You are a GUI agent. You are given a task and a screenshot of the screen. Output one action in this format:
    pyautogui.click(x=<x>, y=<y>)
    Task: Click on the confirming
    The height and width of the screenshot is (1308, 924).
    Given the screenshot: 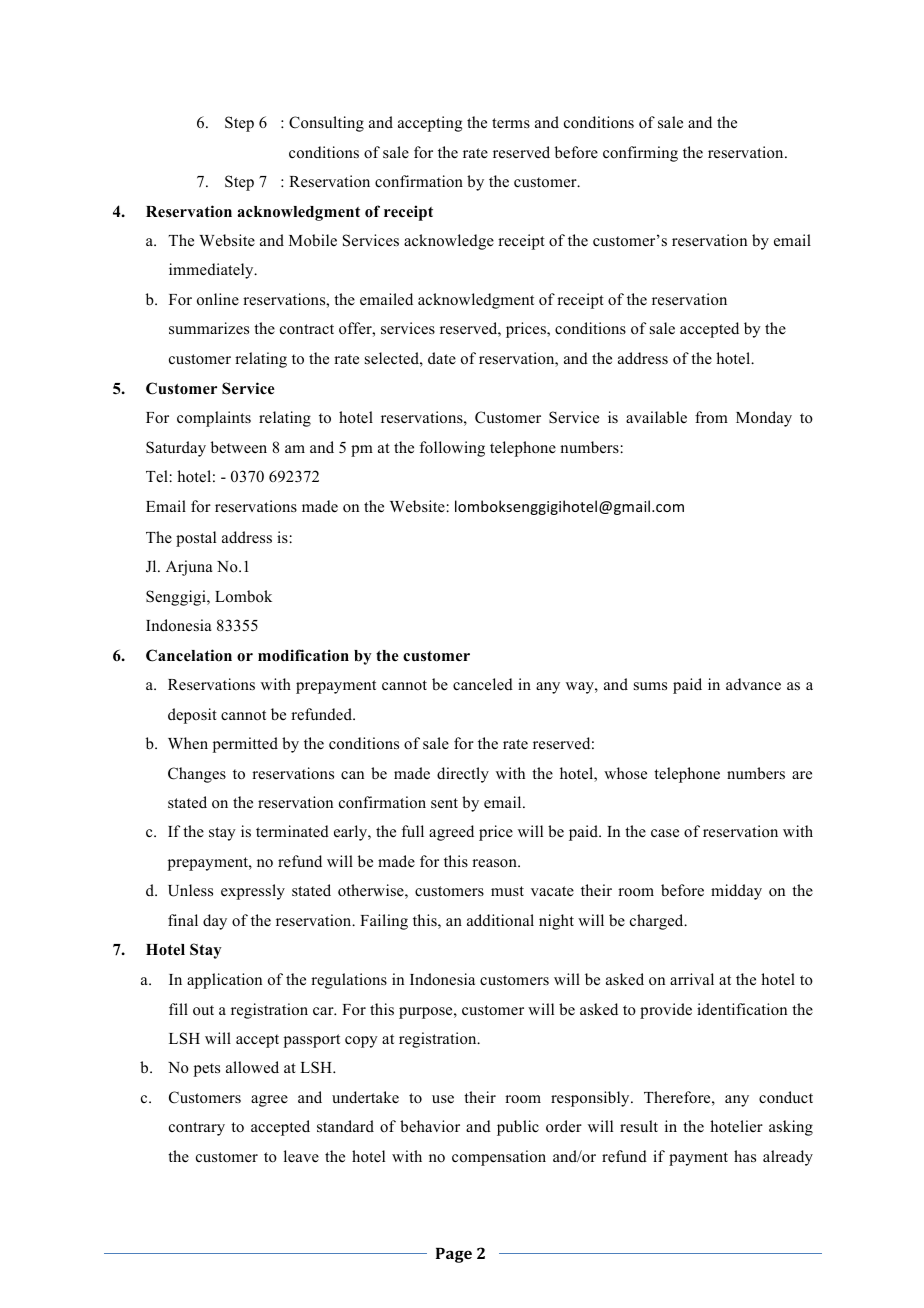 What is the action you would take?
    pyautogui.click(x=640, y=154)
